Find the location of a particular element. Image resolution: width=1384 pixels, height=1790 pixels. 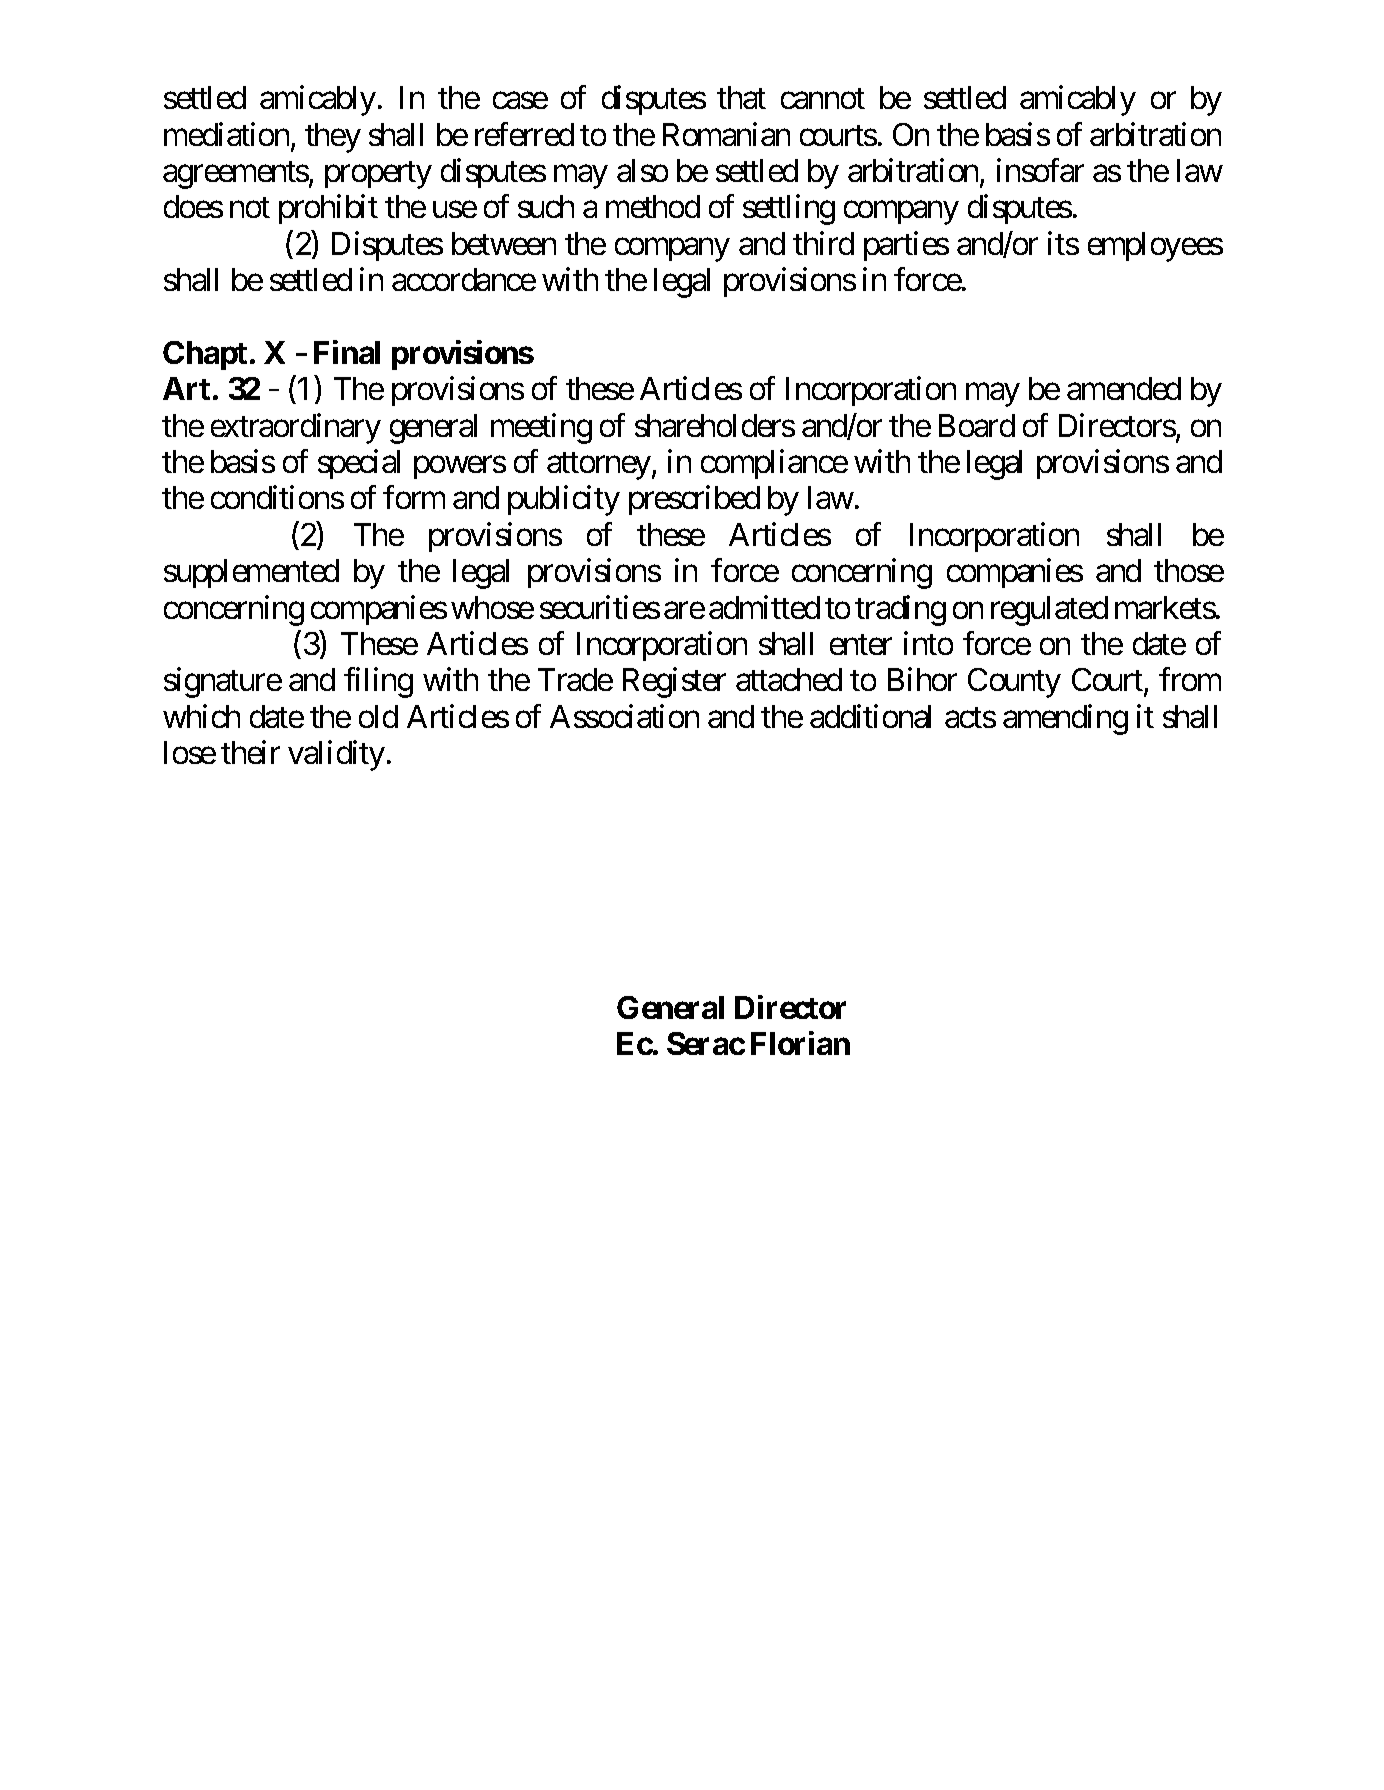

Association is located at coordinates (624, 716).
